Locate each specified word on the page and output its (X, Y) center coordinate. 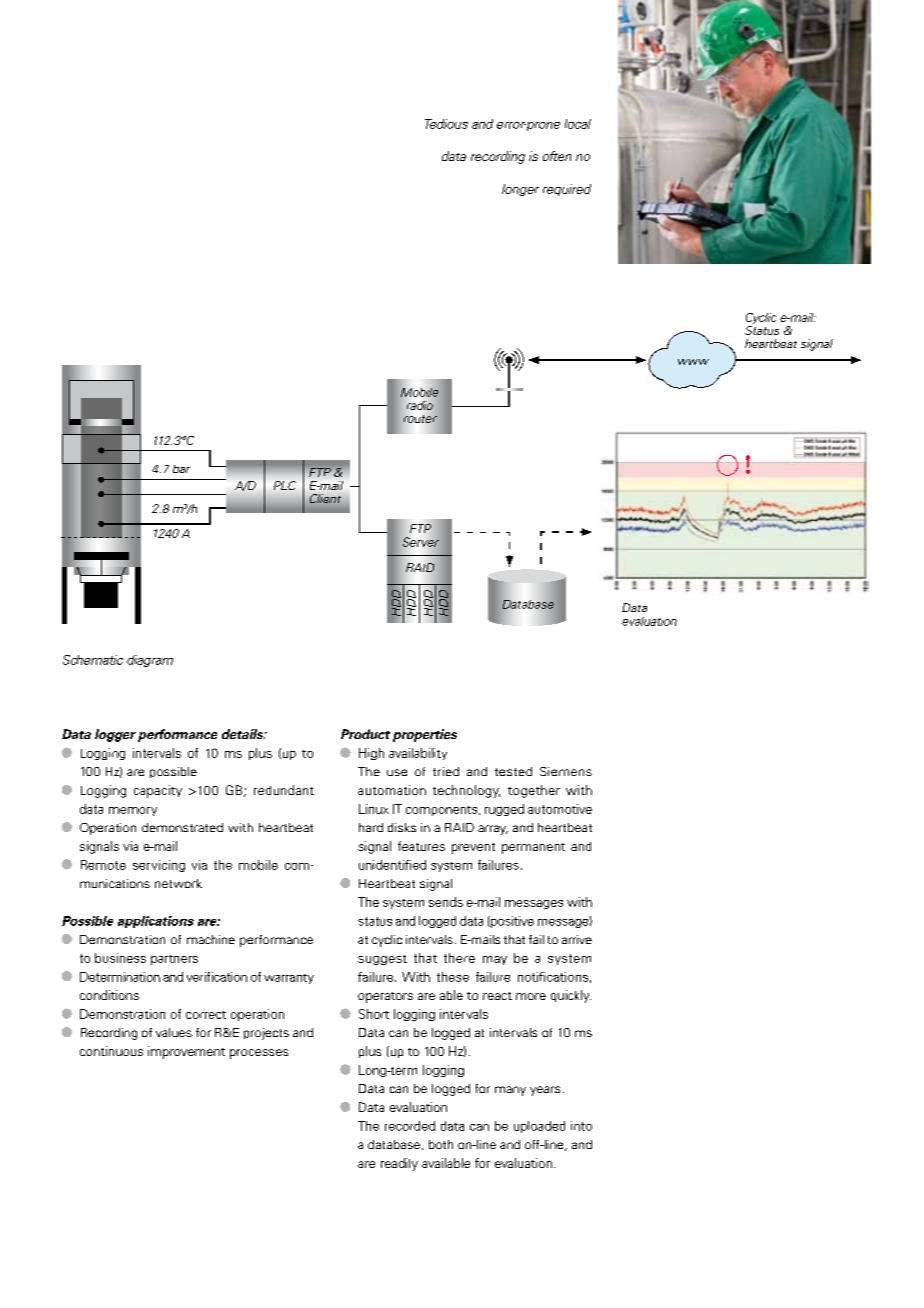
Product (365, 734)
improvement (186, 1052)
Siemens (566, 771)
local (578, 124)
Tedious (446, 124)
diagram (150, 661)
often (557, 156)
